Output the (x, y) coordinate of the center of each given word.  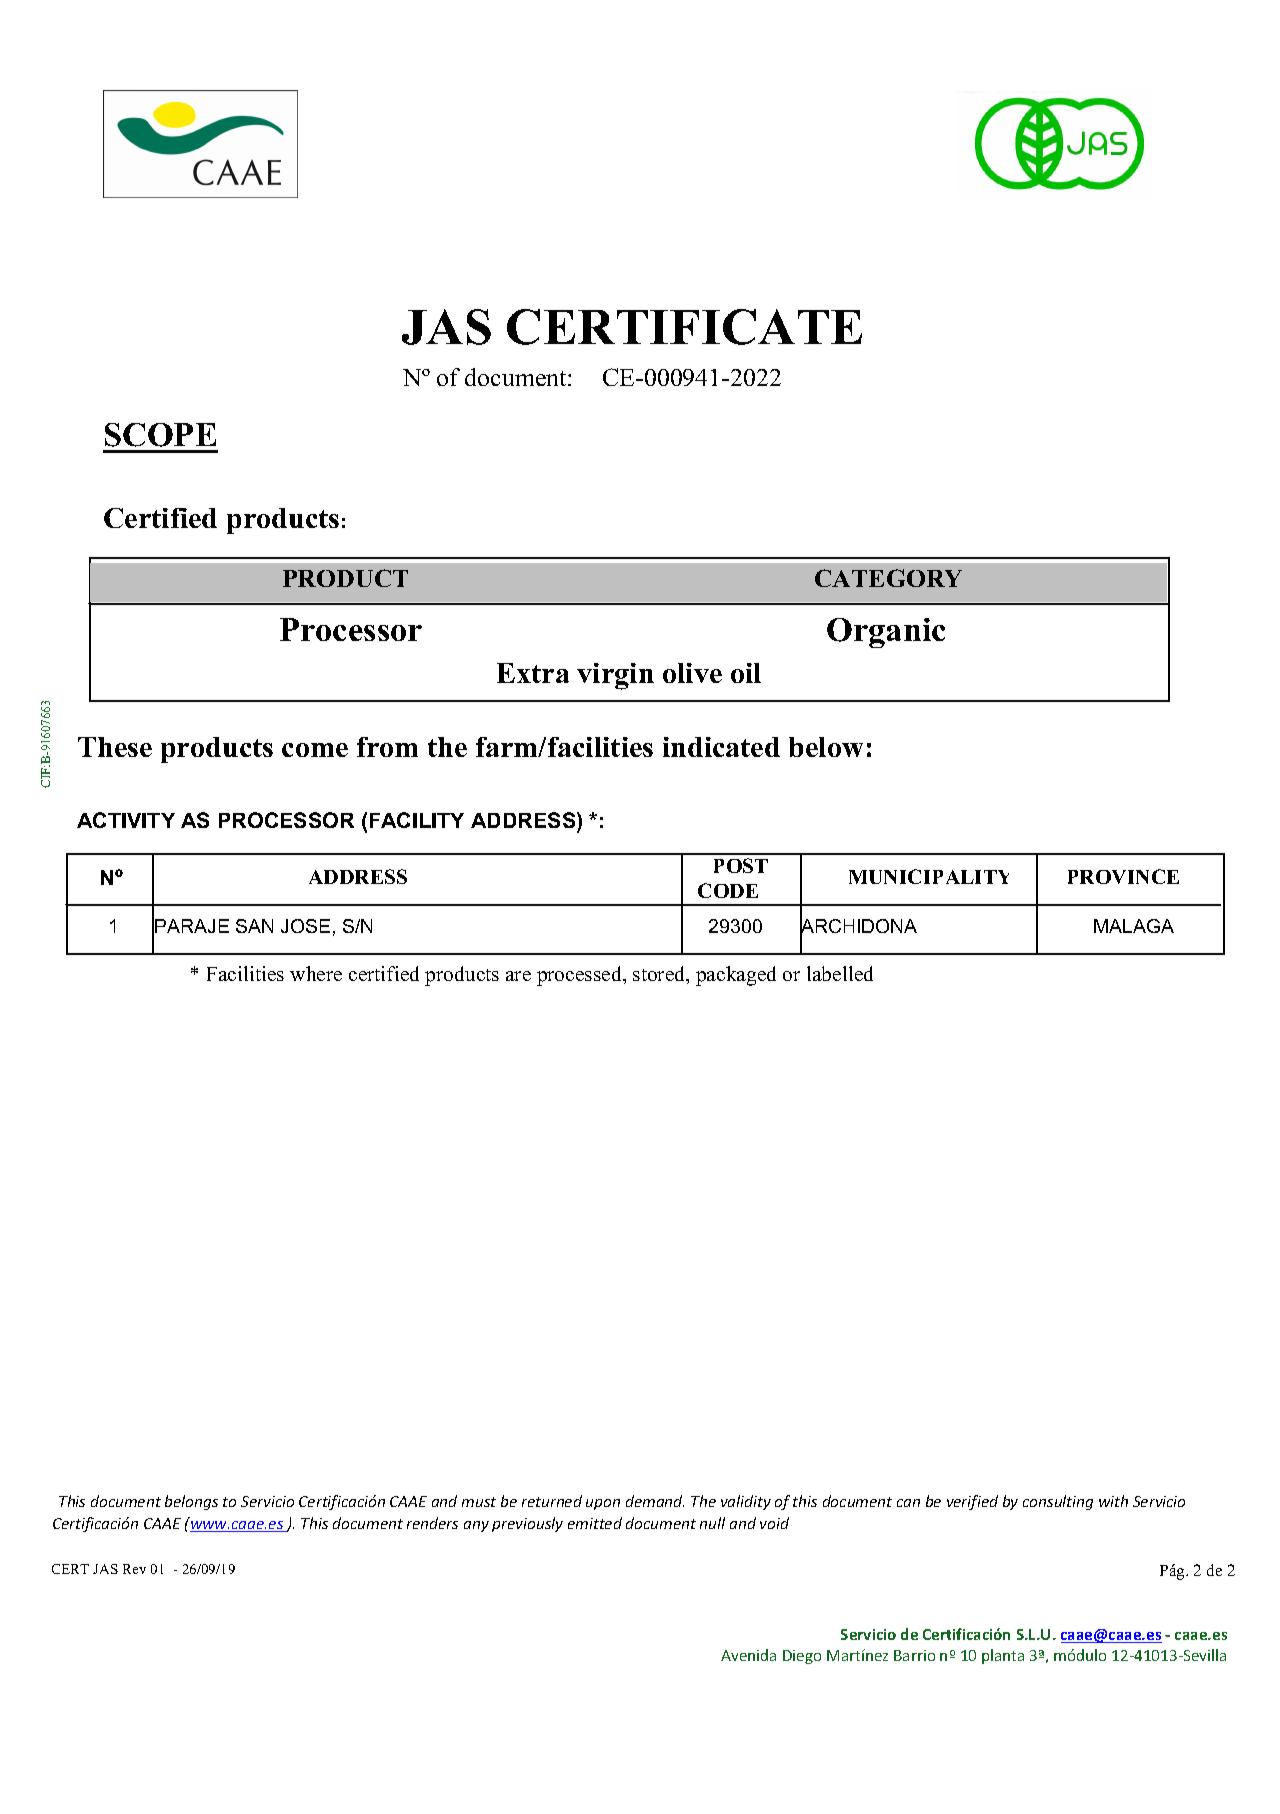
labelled (840, 973)
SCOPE (160, 435)
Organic (886, 633)
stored (660, 975)
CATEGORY (888, 578)
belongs (191, 1502)
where (316, 973)
